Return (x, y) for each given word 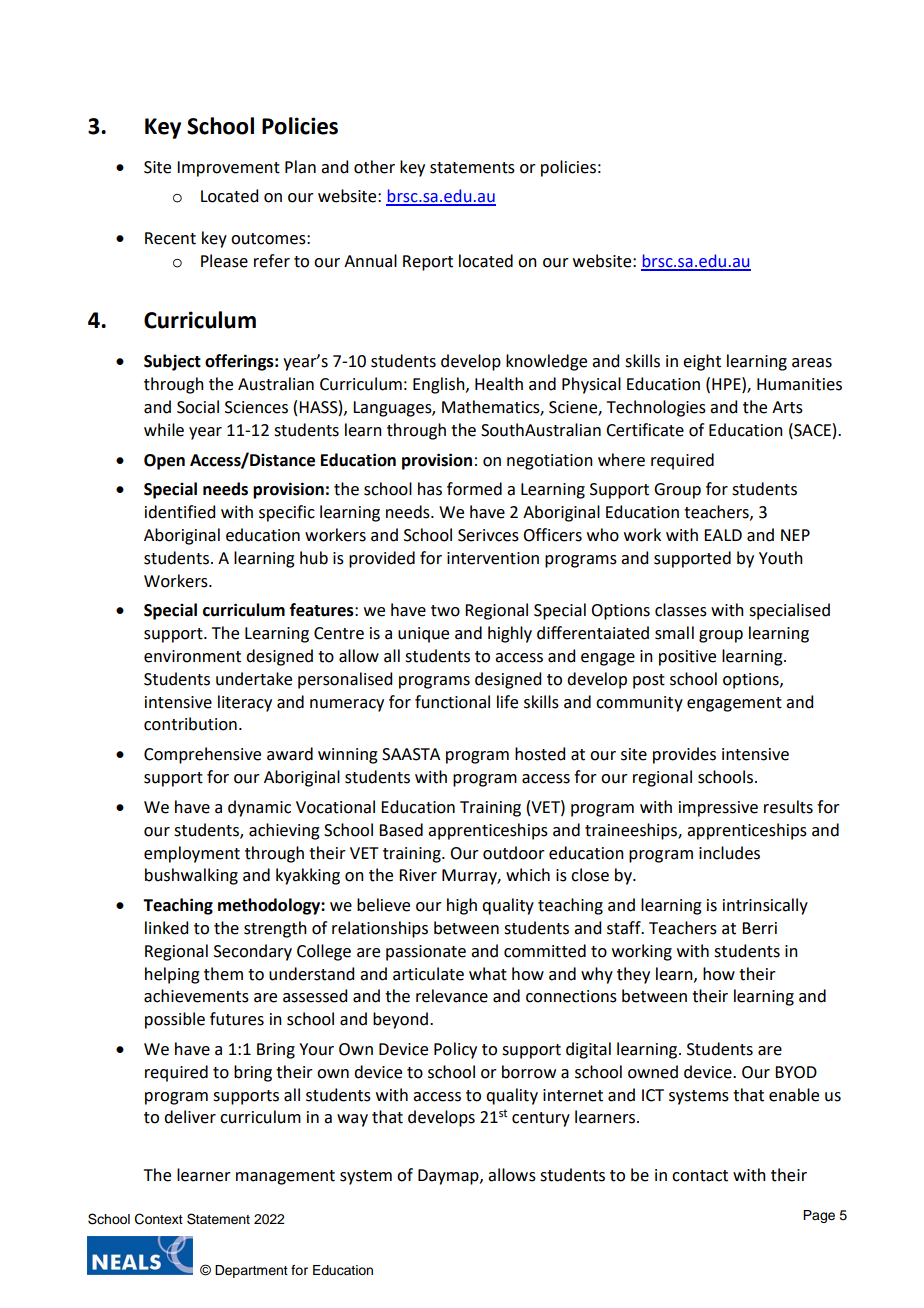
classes (681, 610)
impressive (718, 809)
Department (251, 1271)
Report (428, 263)
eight (702, 362)
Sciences (256, 407)
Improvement (228, 169)
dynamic (259, 808)
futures (237, 1019)
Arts (787, 407)
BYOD (796, 1072)
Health (499, 384)
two (445, 611)
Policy (455, 1050)
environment (192, 656)
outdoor (514, 853)
